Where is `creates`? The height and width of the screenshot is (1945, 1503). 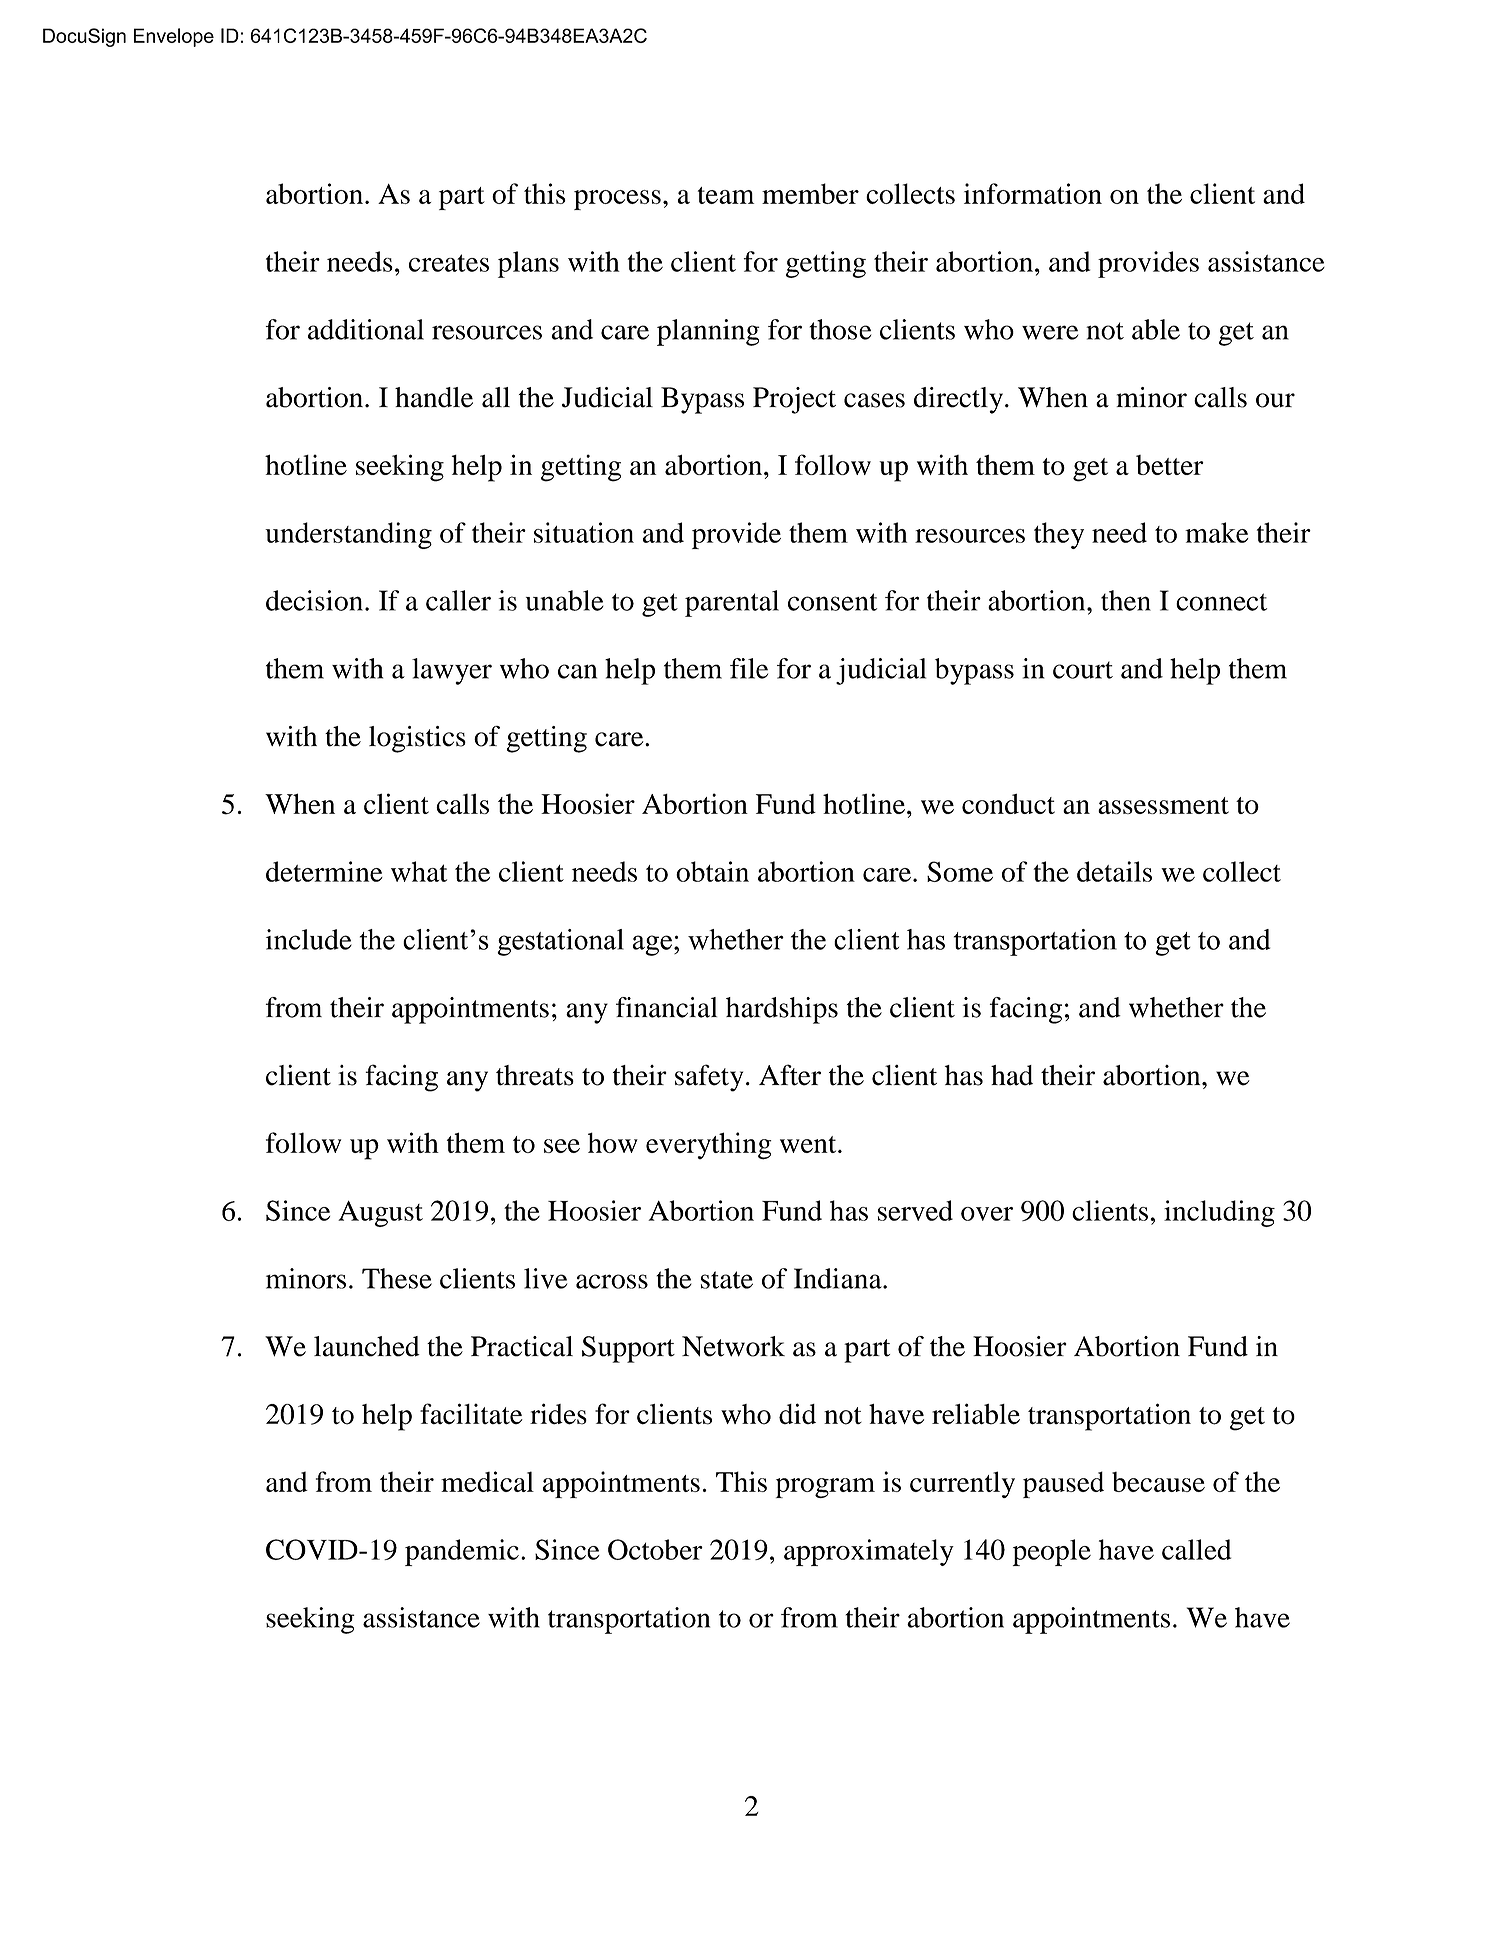 creates is located at coordinates (449, 263).
